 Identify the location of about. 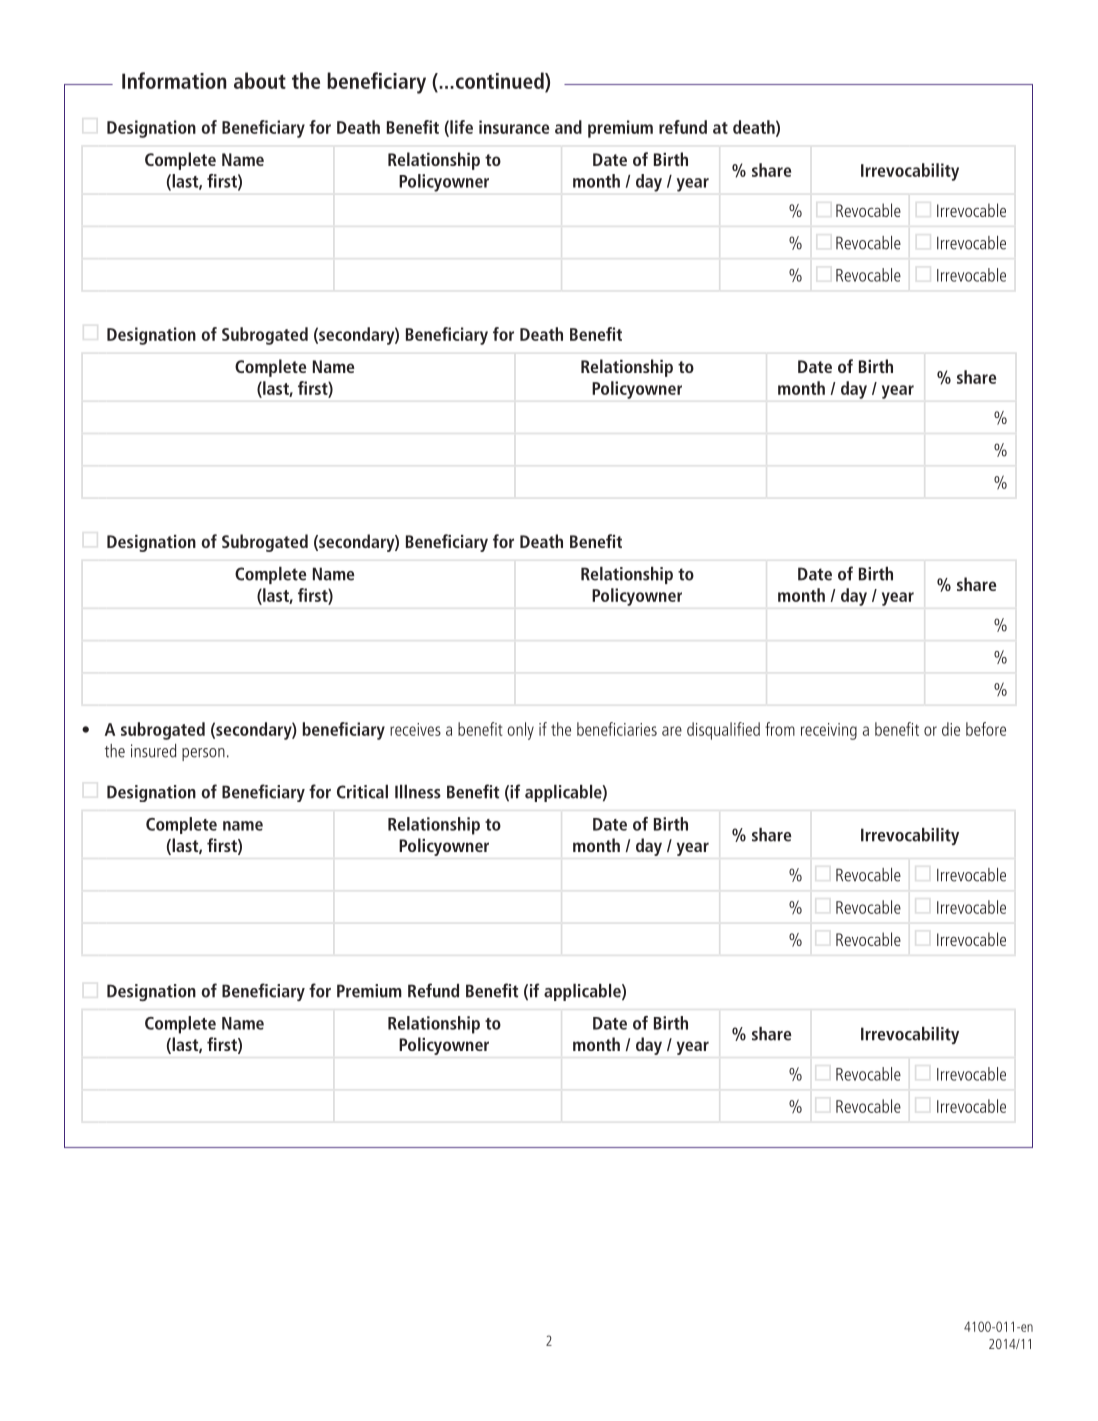
(260, 80).
